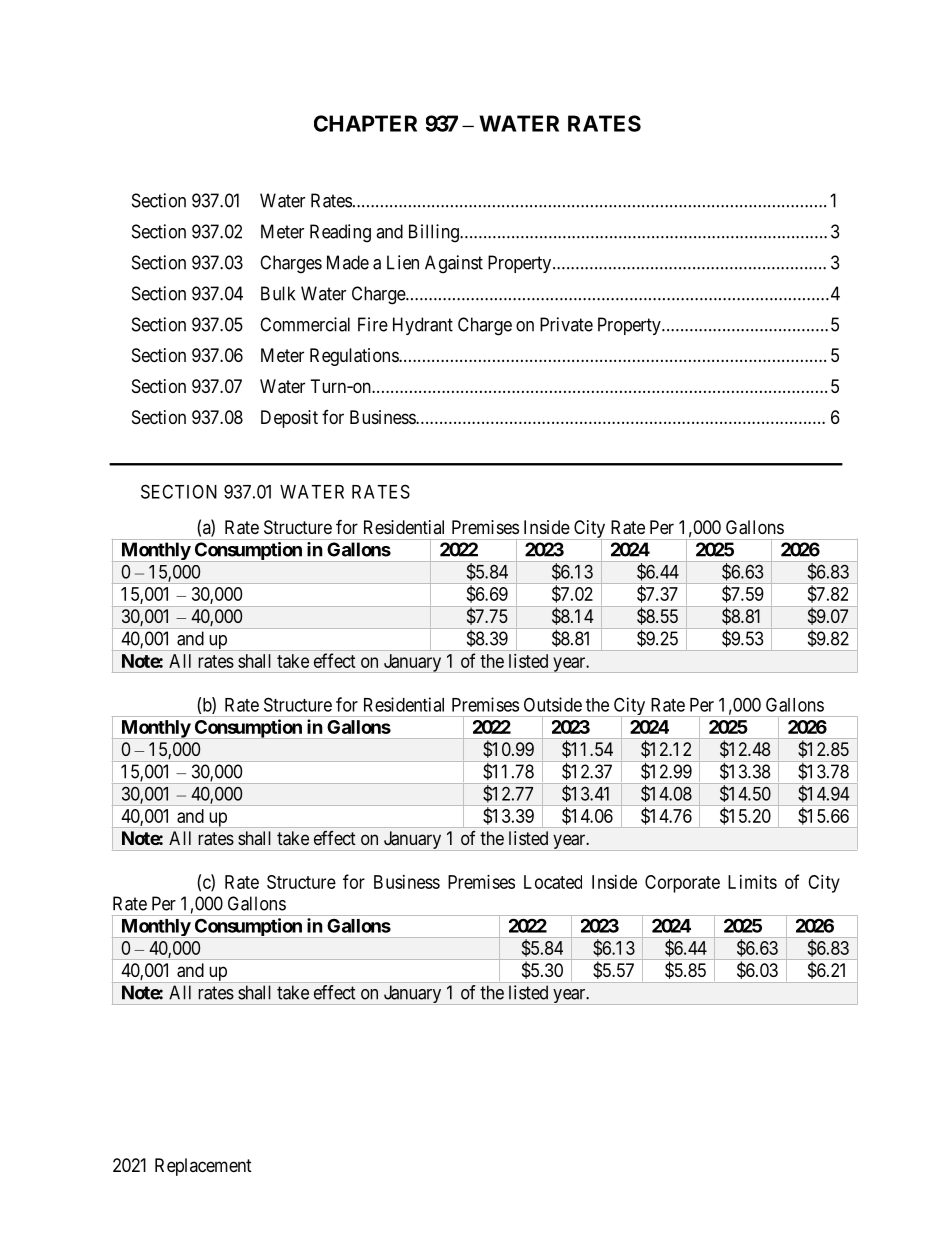  What do you see at coordinates (305, 324) in the screenshot?
I see `Commercial` at bounding box center [305, 324].
